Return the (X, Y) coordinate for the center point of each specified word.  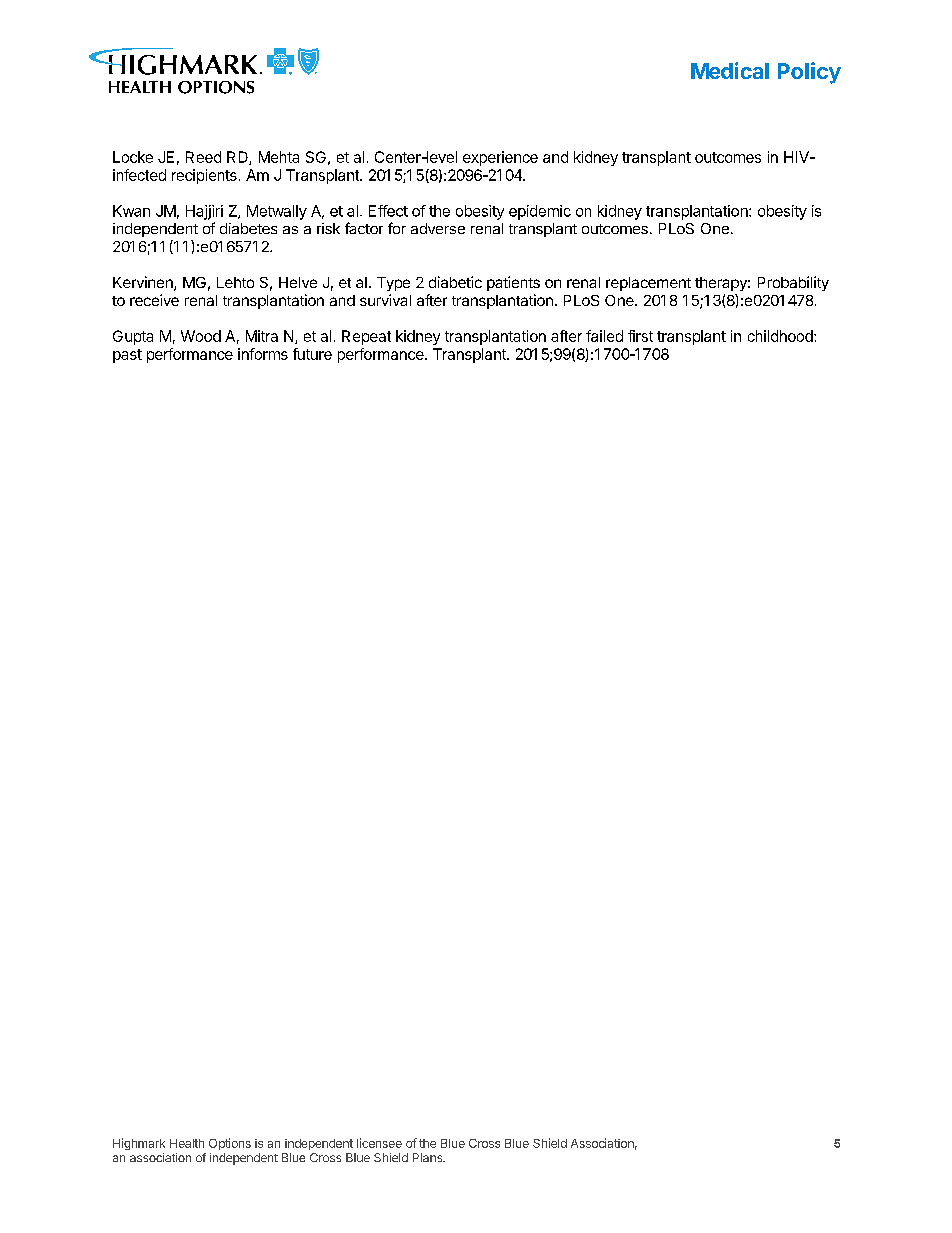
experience (500, 158)
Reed (203, 157)
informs (263, 354)
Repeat (366, 337)
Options (230, 1144)
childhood (781, 336)
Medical (730, 70)
